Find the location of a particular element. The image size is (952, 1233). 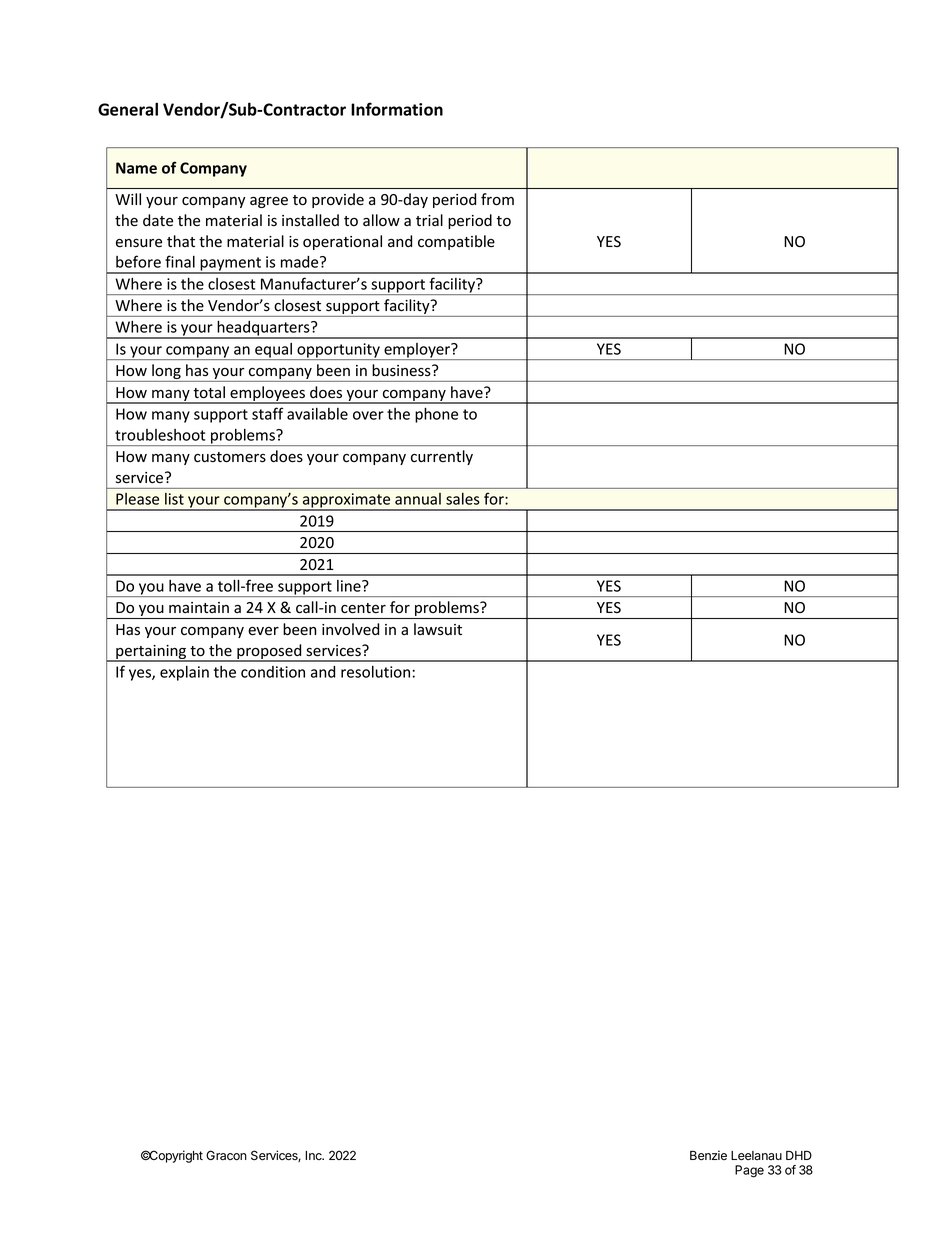

Information is located at coordinates (397, 109).
